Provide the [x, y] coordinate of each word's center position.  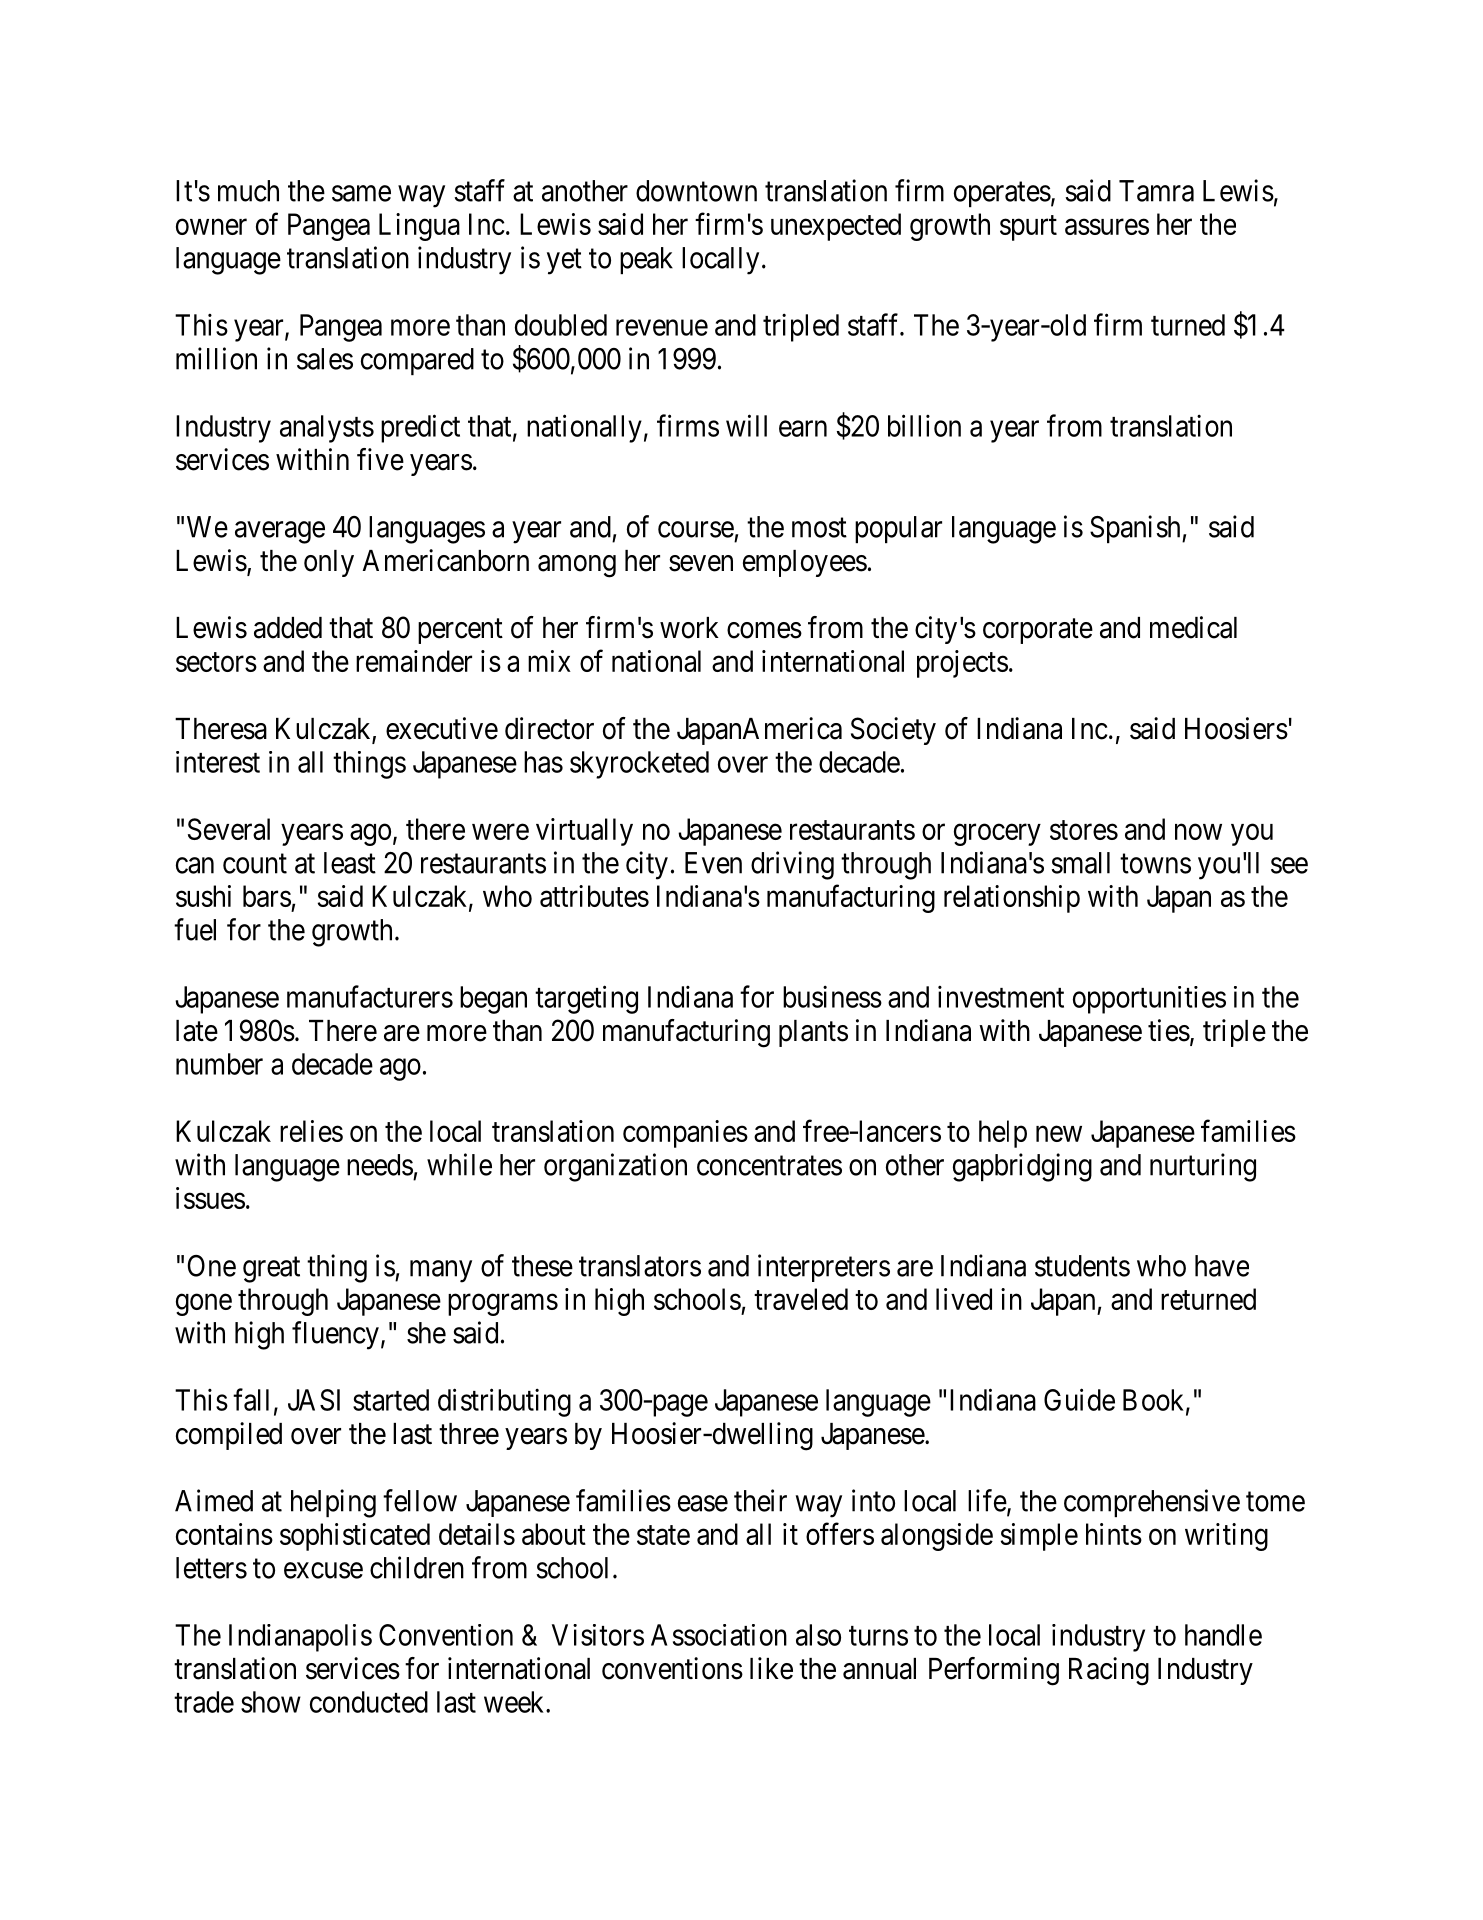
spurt [1028, 228]
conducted [369, 1702]
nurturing [1203, 1167]
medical [1193, 627]
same [361, 193]
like [771, 1668]
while [459, 1164]
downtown [696, 191]
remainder [414, 661]
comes [764, 630]
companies [685, 1134]
